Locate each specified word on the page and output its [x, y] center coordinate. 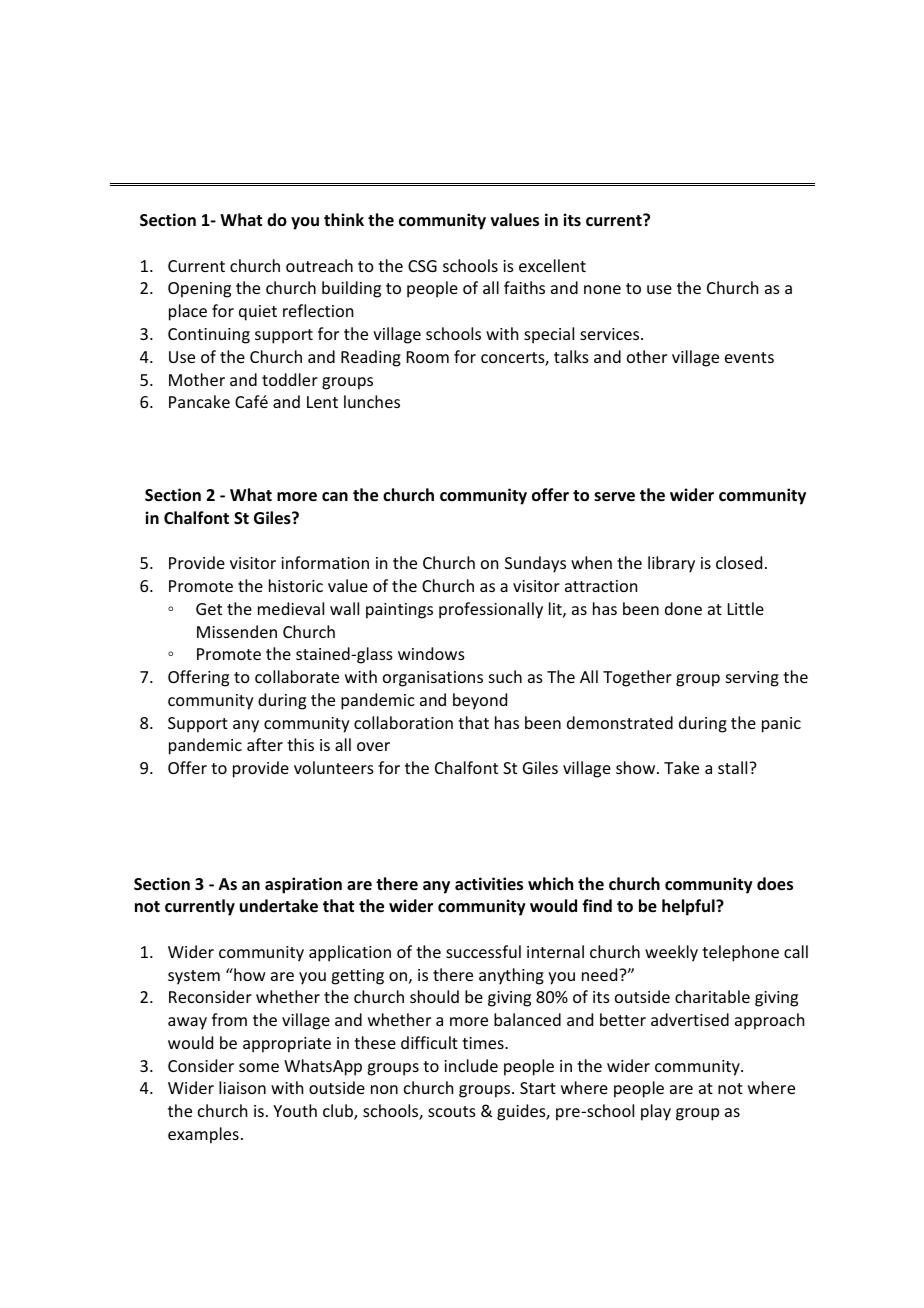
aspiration [303, 885]
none [602, 289]
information [325, 562]
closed [739, 562]
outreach [319, 265]
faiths [524, 287]
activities [489, 884]
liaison [242, 1087]
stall [734, 767]
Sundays [535, 564]
